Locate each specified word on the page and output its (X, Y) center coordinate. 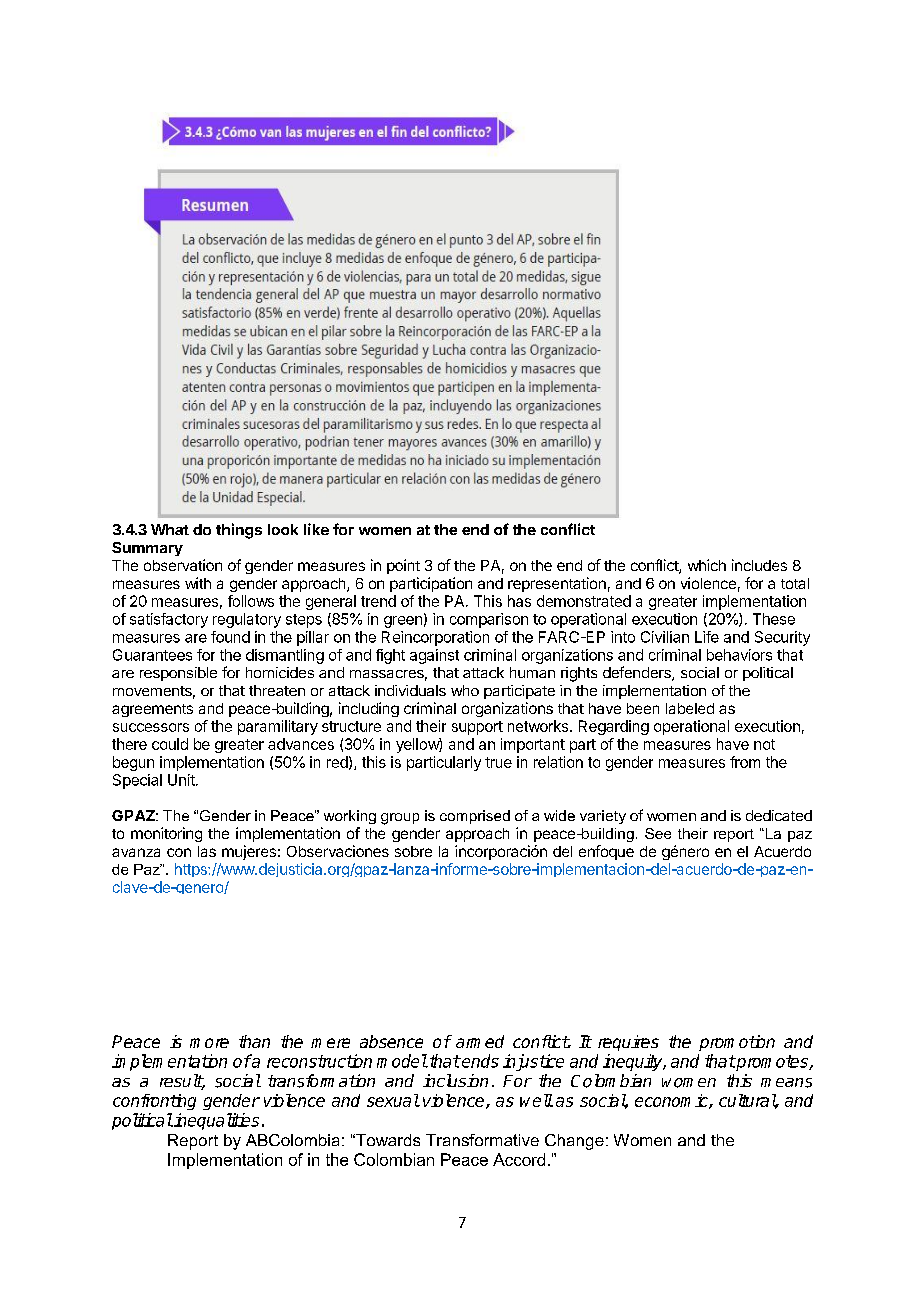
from (745, 762)
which (707, 565)
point (403, 566)
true (498, 762)
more (209, 1043)
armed (480, 1041)
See (658, 833)
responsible (178, 674)
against (434, 656)
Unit (182, 780)
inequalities (215, 1121)
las (207, 851)
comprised (475, 817)
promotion (737, 1043)
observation (183, 565)
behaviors (739, 655)
